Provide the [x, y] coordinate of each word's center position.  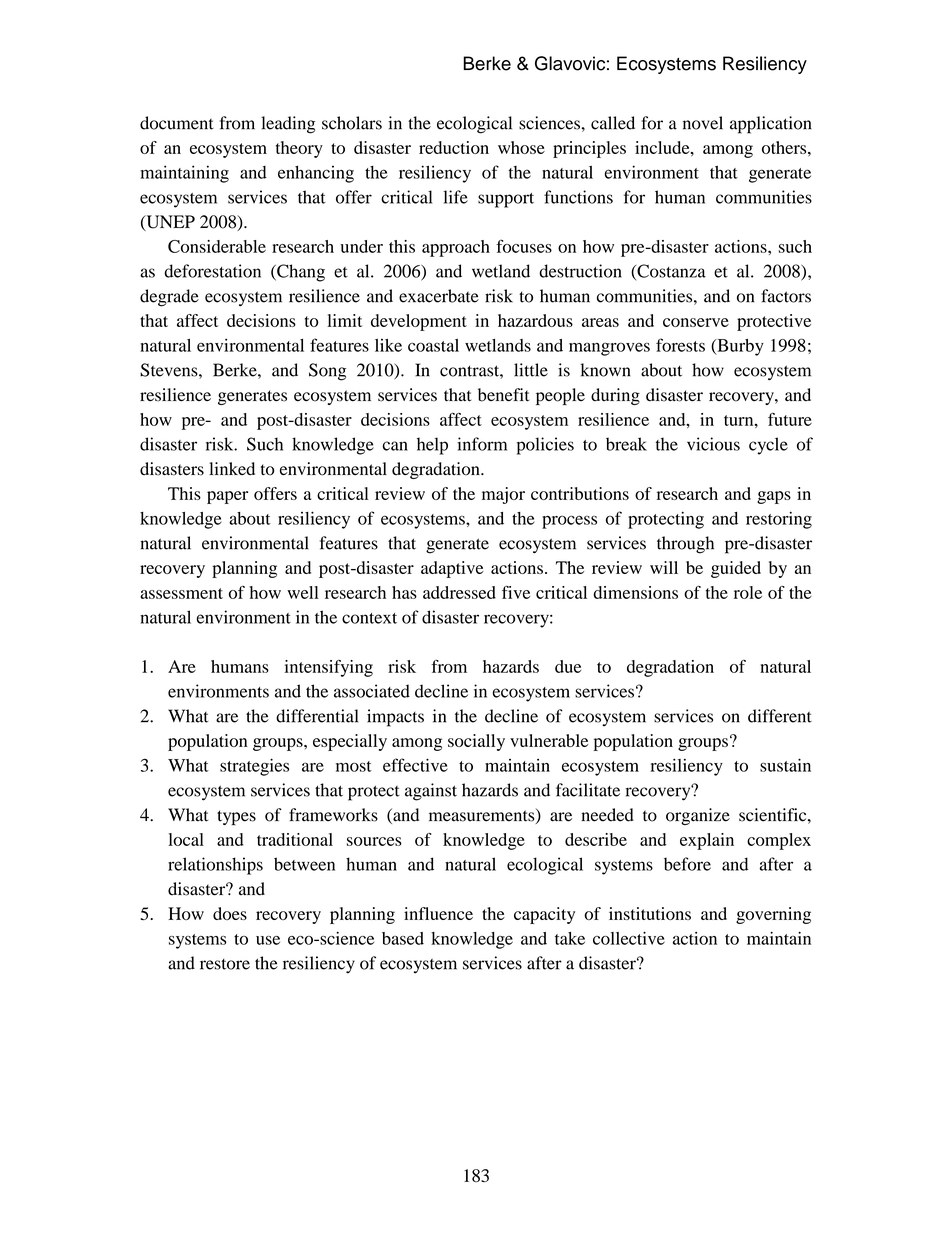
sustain [785, 765]
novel [703, 123]
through [685, 545]
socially [476, 742]
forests [680, 345]
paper [227, 497]
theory [299, 149]
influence [438, 913]
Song [327, 372]
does [230, 913]
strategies [254, 767]
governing [773, 915]
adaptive [452, 569]
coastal [433, 345]
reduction [454, 147]
